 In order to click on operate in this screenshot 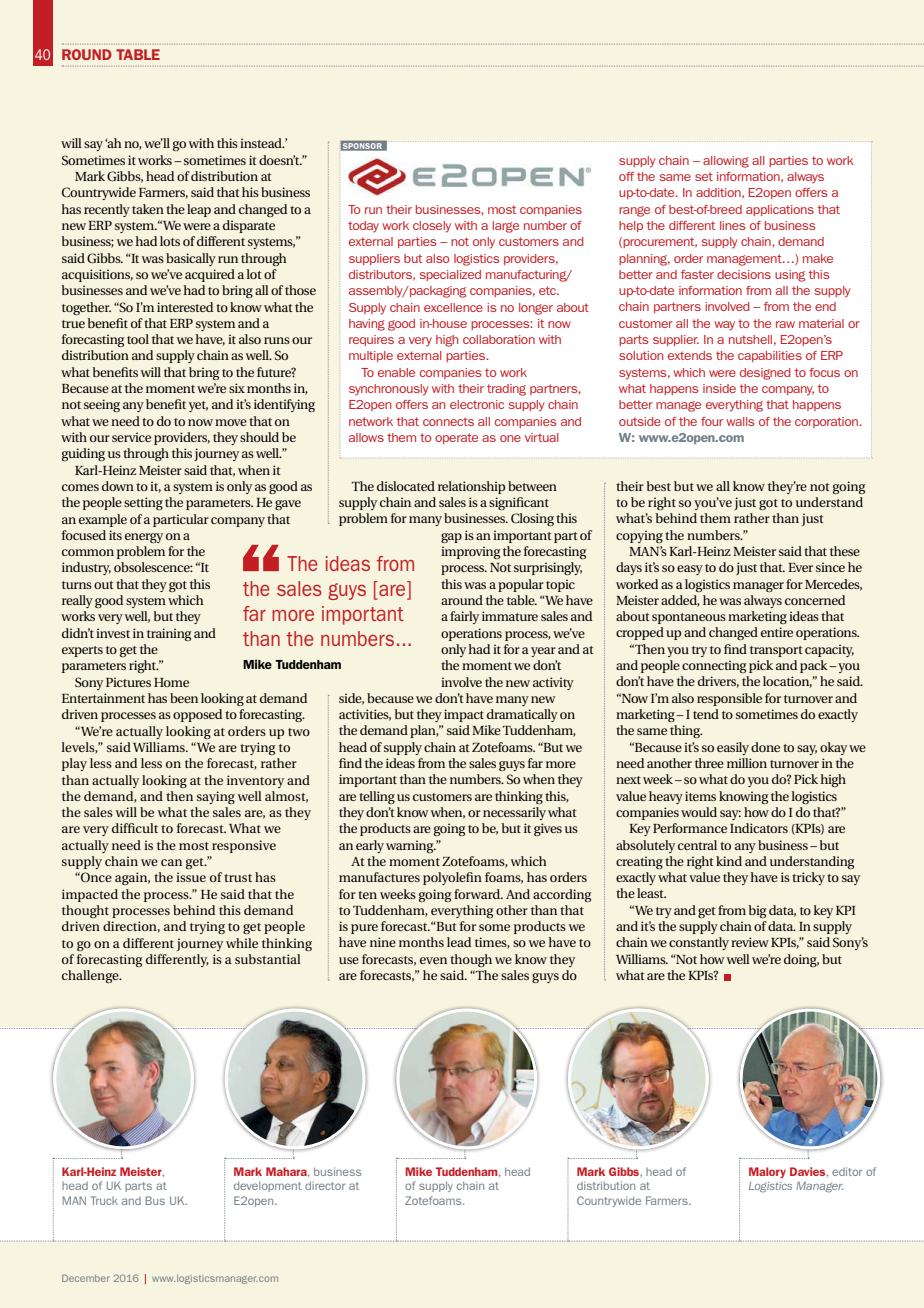, I will do `click(456, 438)`.
